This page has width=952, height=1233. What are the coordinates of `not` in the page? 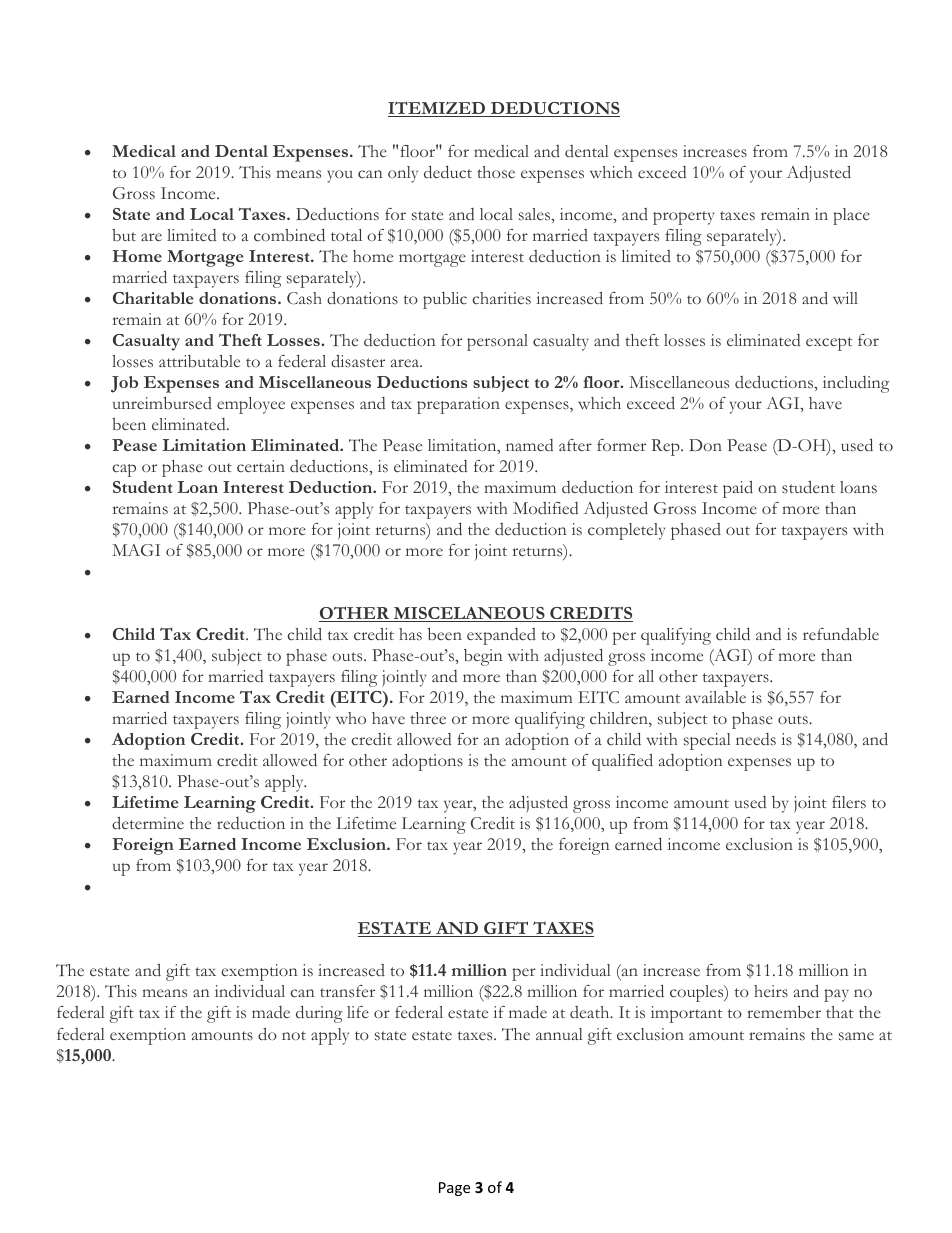 It's located at (294, 1035).
